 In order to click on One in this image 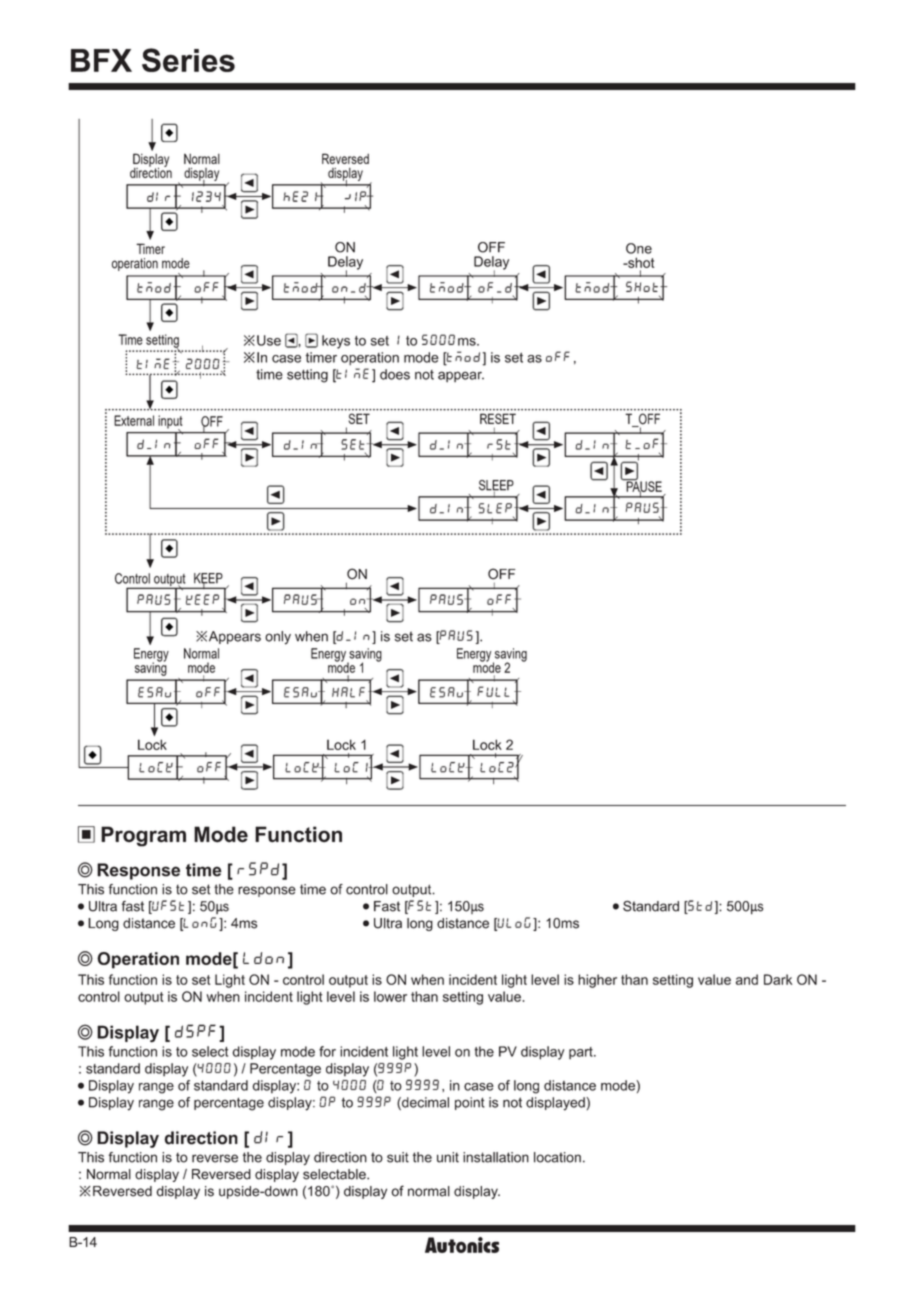, I will do `click(639, 248)`.
